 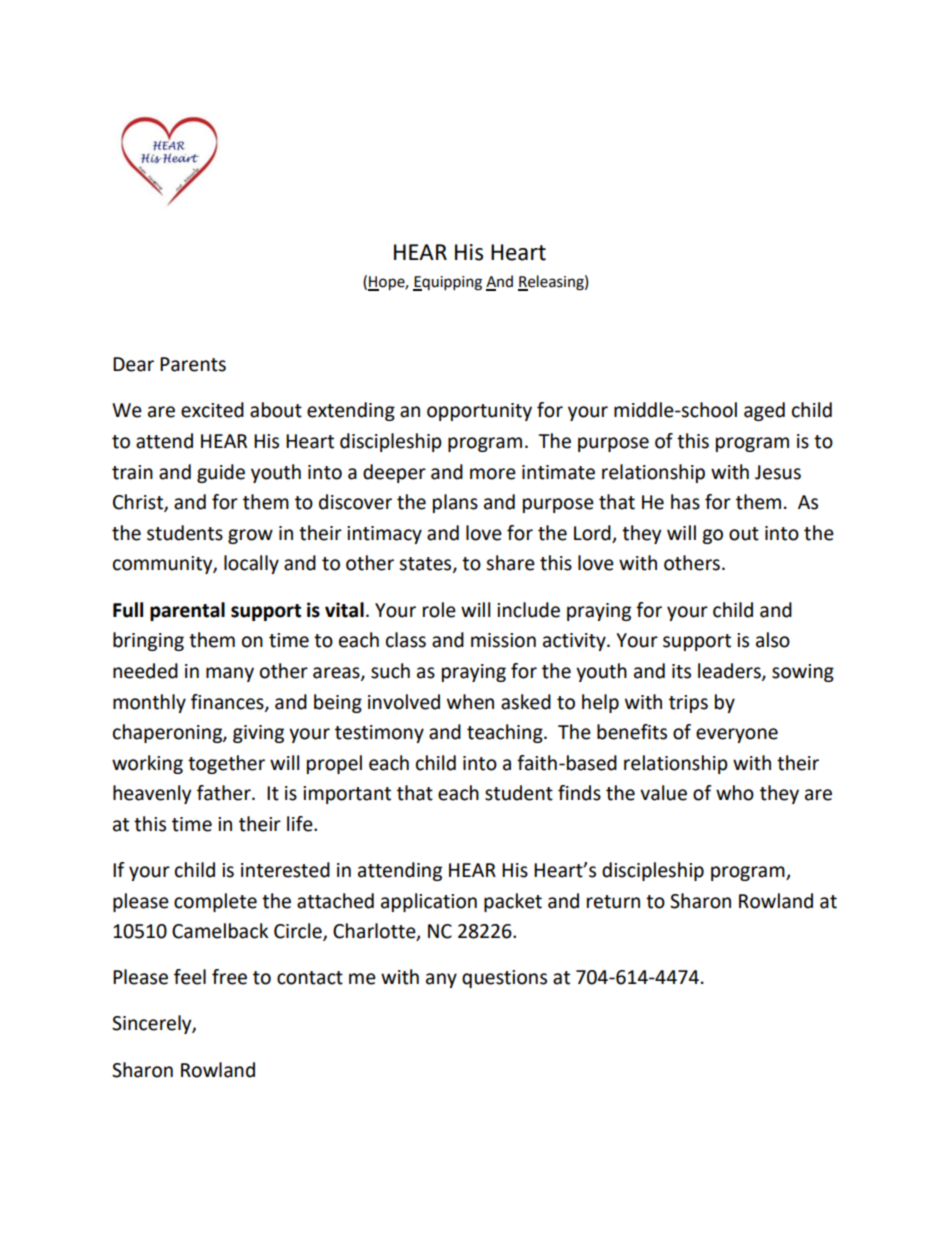 I want to click on Jesus, so click(x=778, y=472).
